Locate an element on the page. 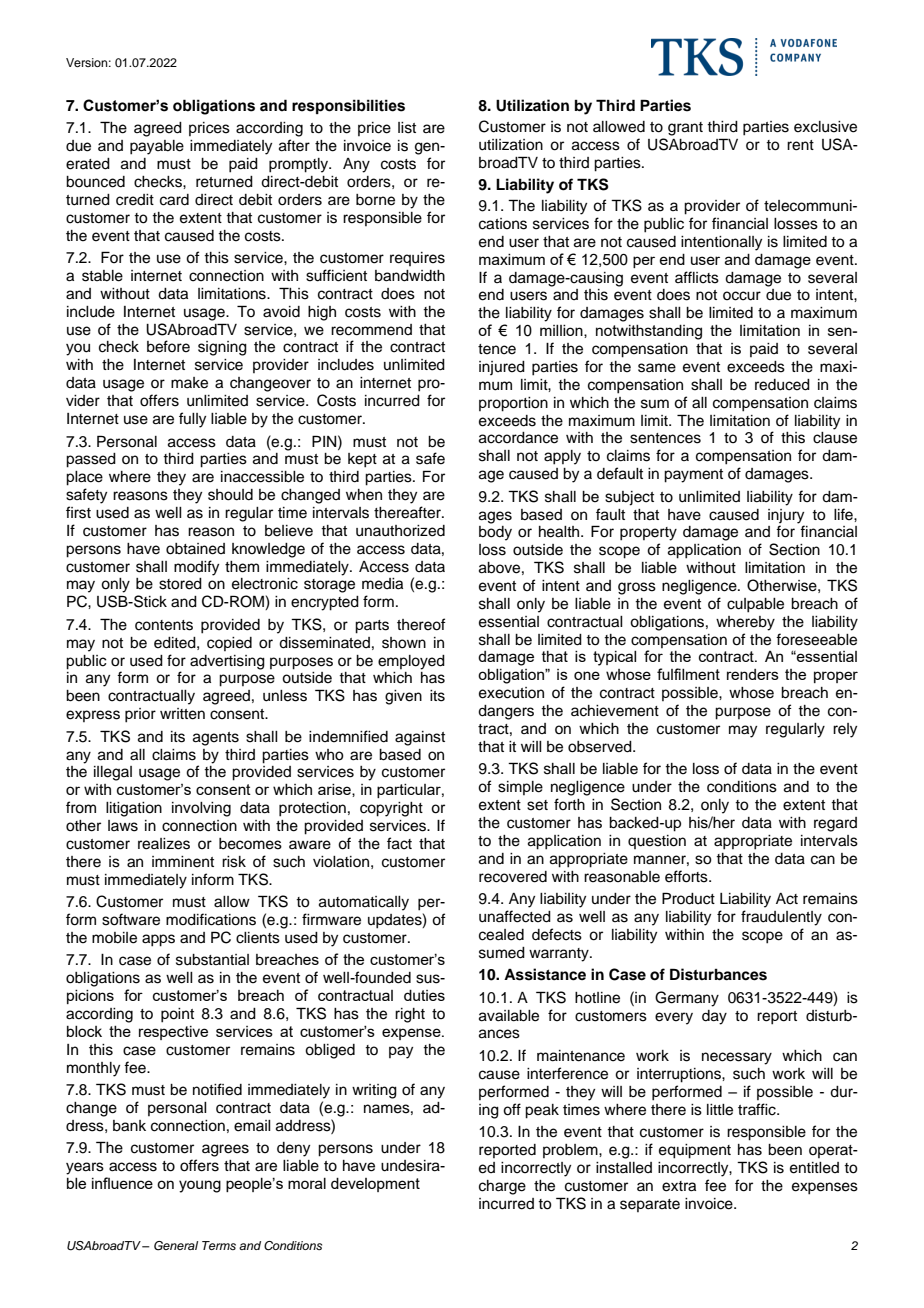 This page has width=924, height=1308. efforts is located at coordinates (687, 876).
